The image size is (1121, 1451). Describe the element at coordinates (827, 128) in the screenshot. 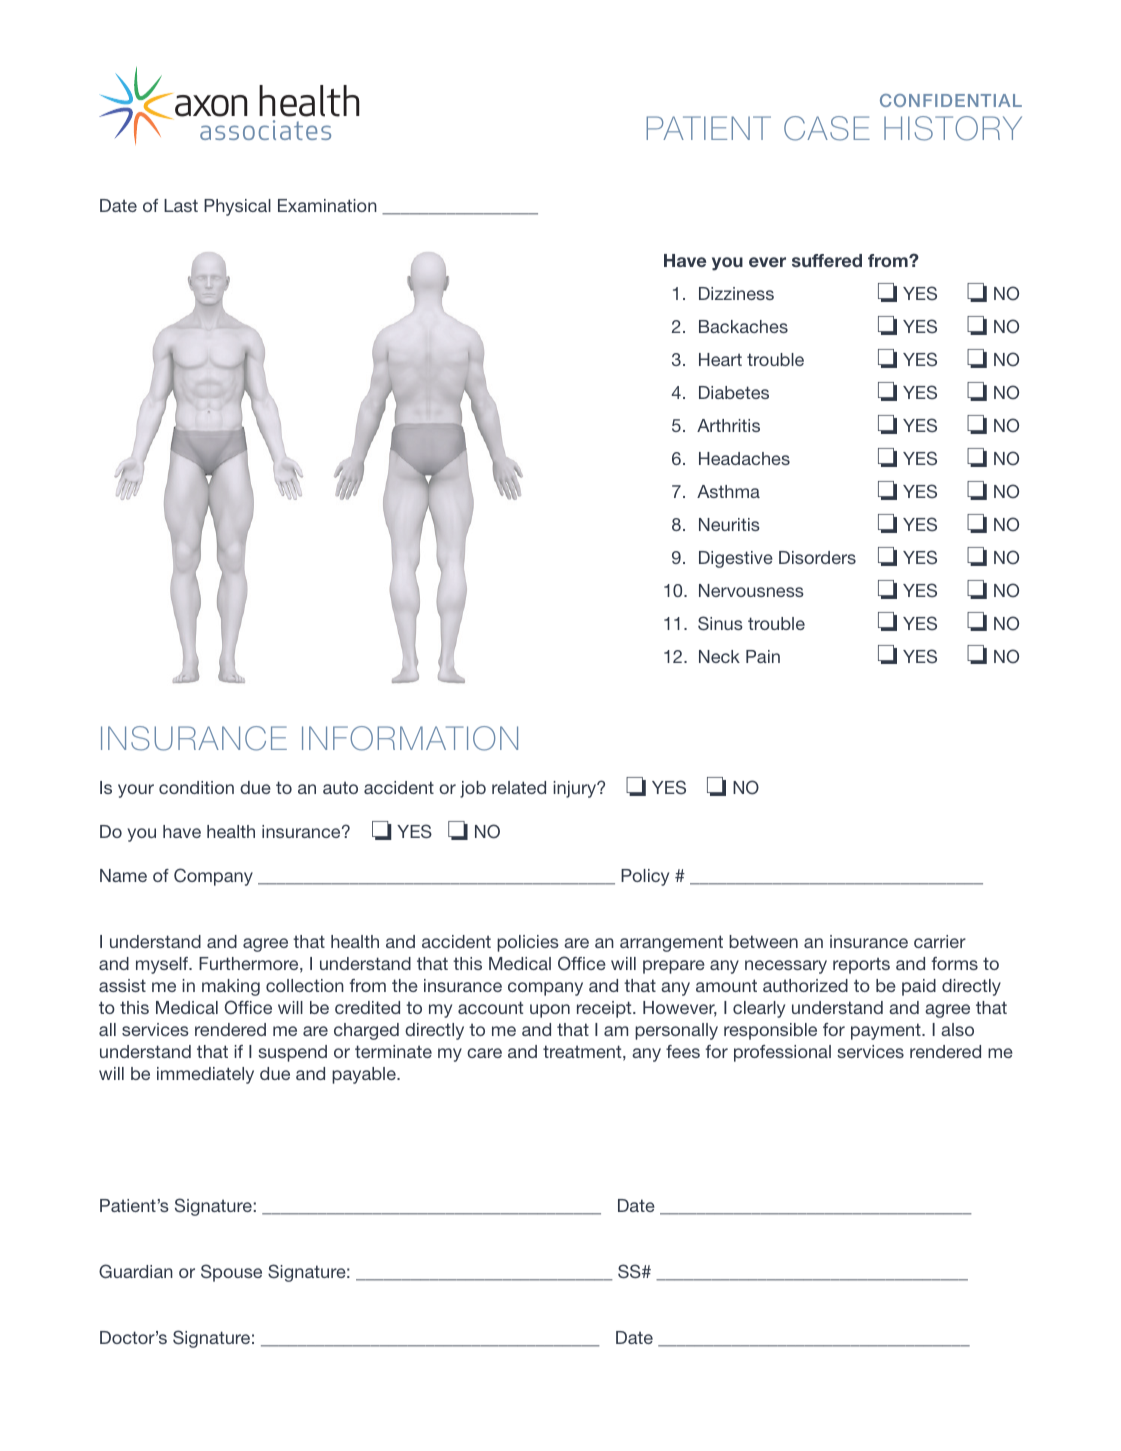

I see `CASE` at that location.
